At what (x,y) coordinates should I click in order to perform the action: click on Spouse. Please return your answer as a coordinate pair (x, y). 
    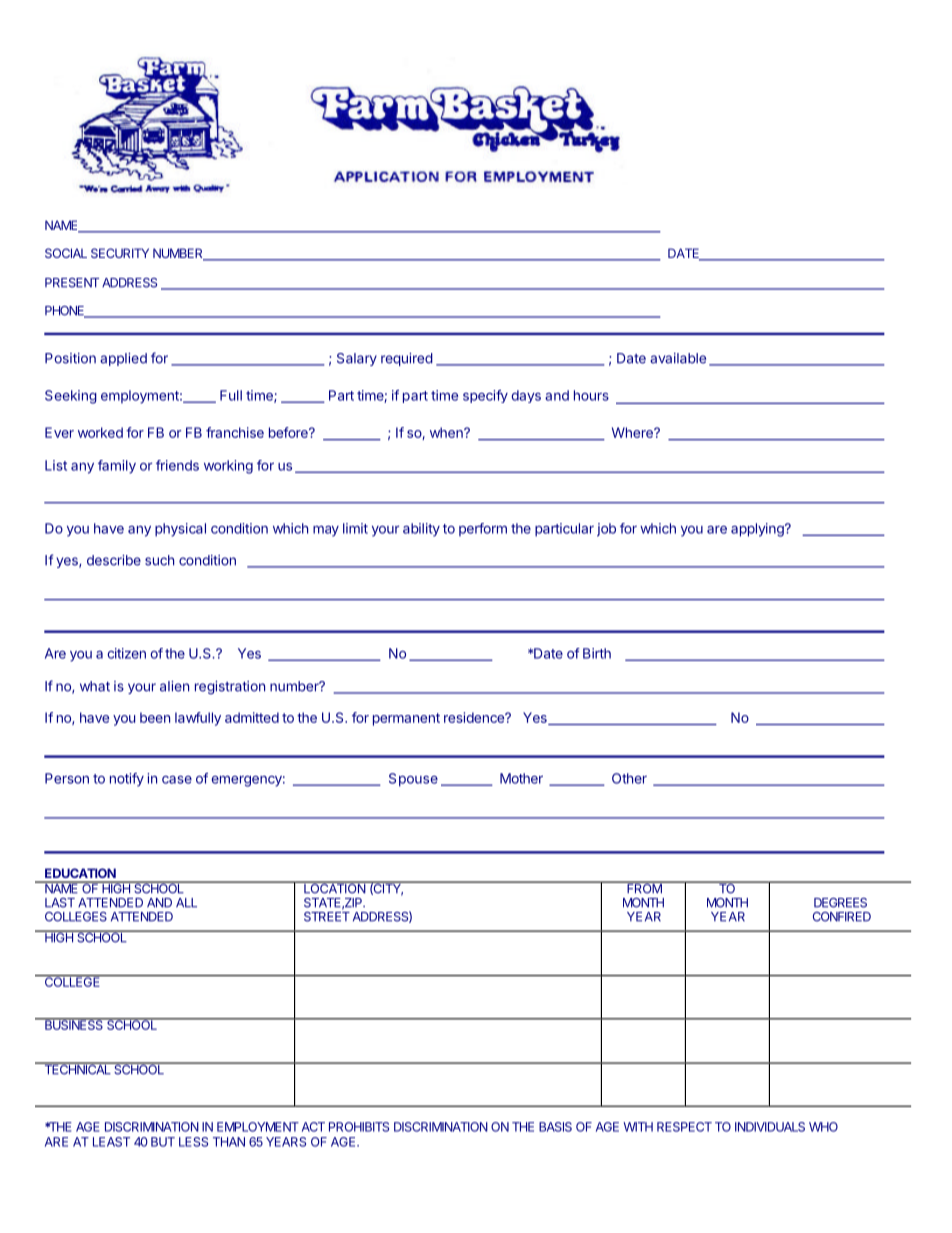
    Looking at the image, I should click on (413, 780).
